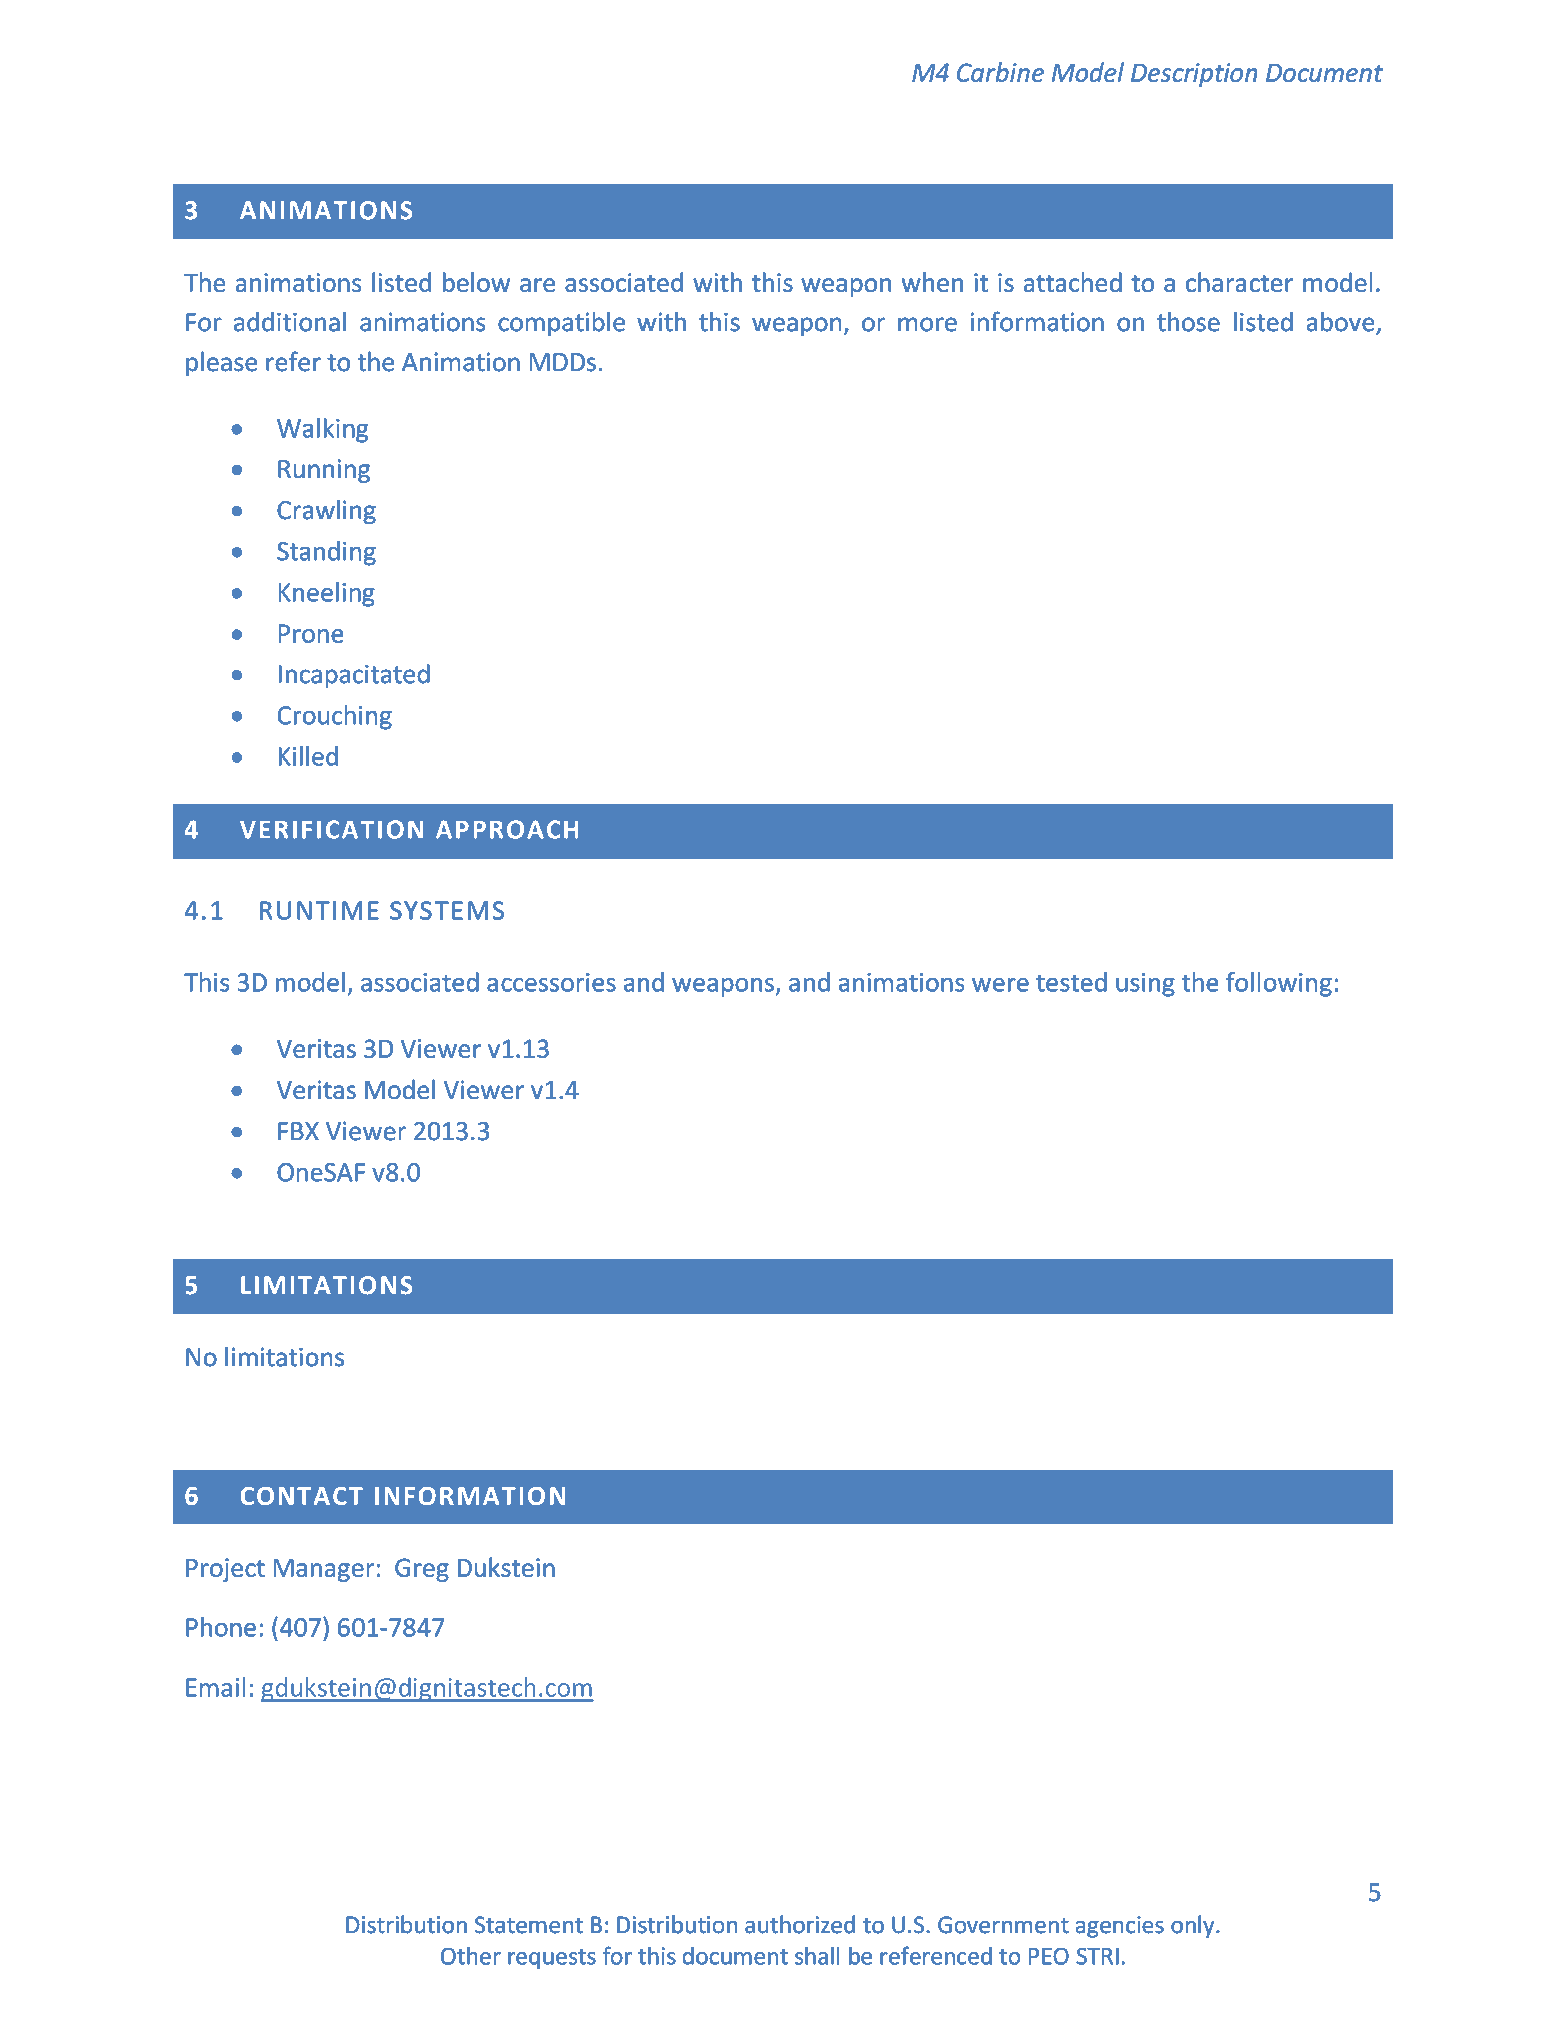  Describe the element at coordinates (298, 1131) in the screenshot. I see `FBX` at that location.
